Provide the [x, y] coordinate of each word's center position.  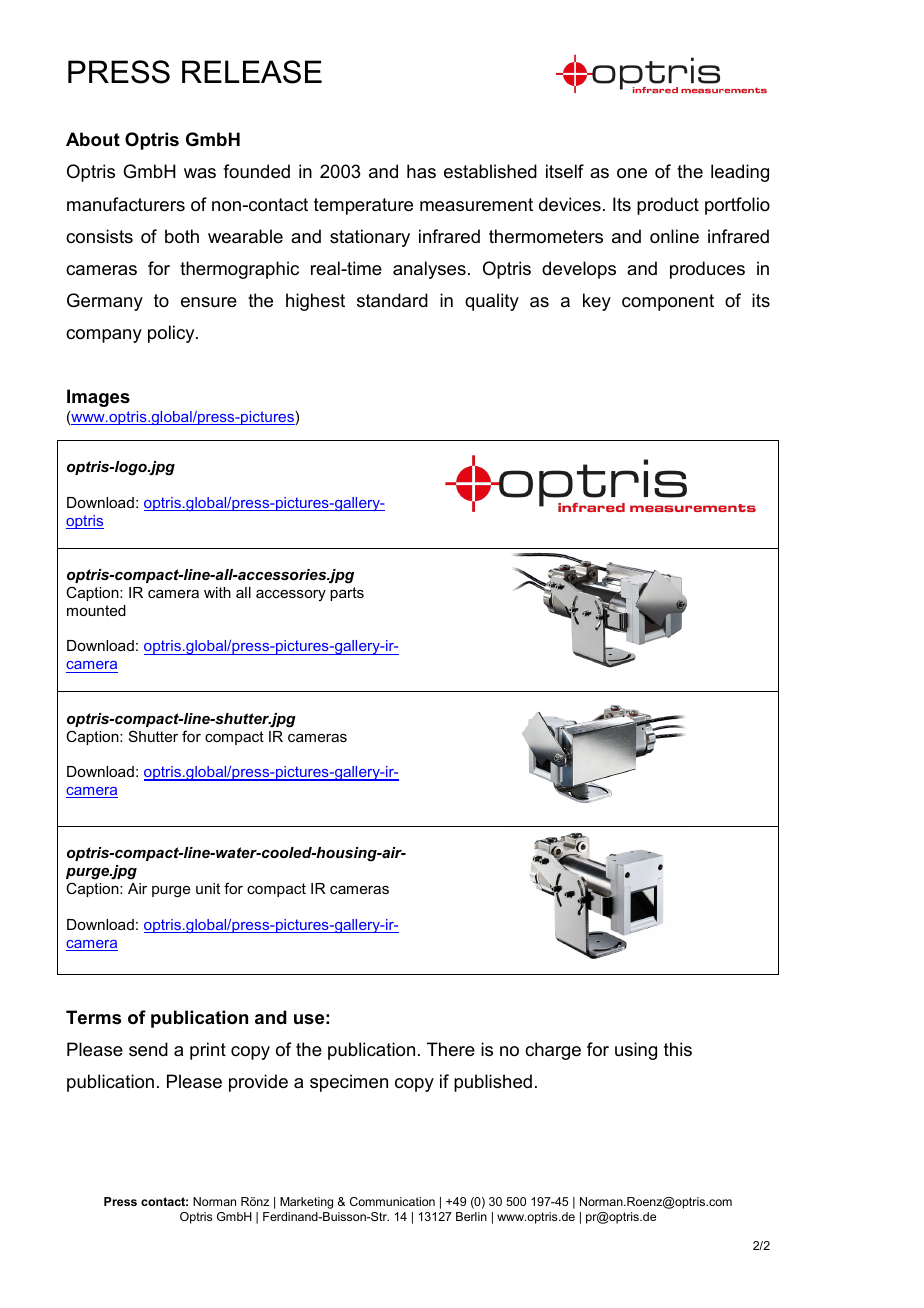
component [668, 302]
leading [740, 173]
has [421, 171]
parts [347, 594]
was [200, 173]
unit [208, 888]
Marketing [306, 1203]
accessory [291, 595]
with [217, 592]
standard [392, 300]
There [451, 1049]
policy [172, 334]
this [678, 1049]
